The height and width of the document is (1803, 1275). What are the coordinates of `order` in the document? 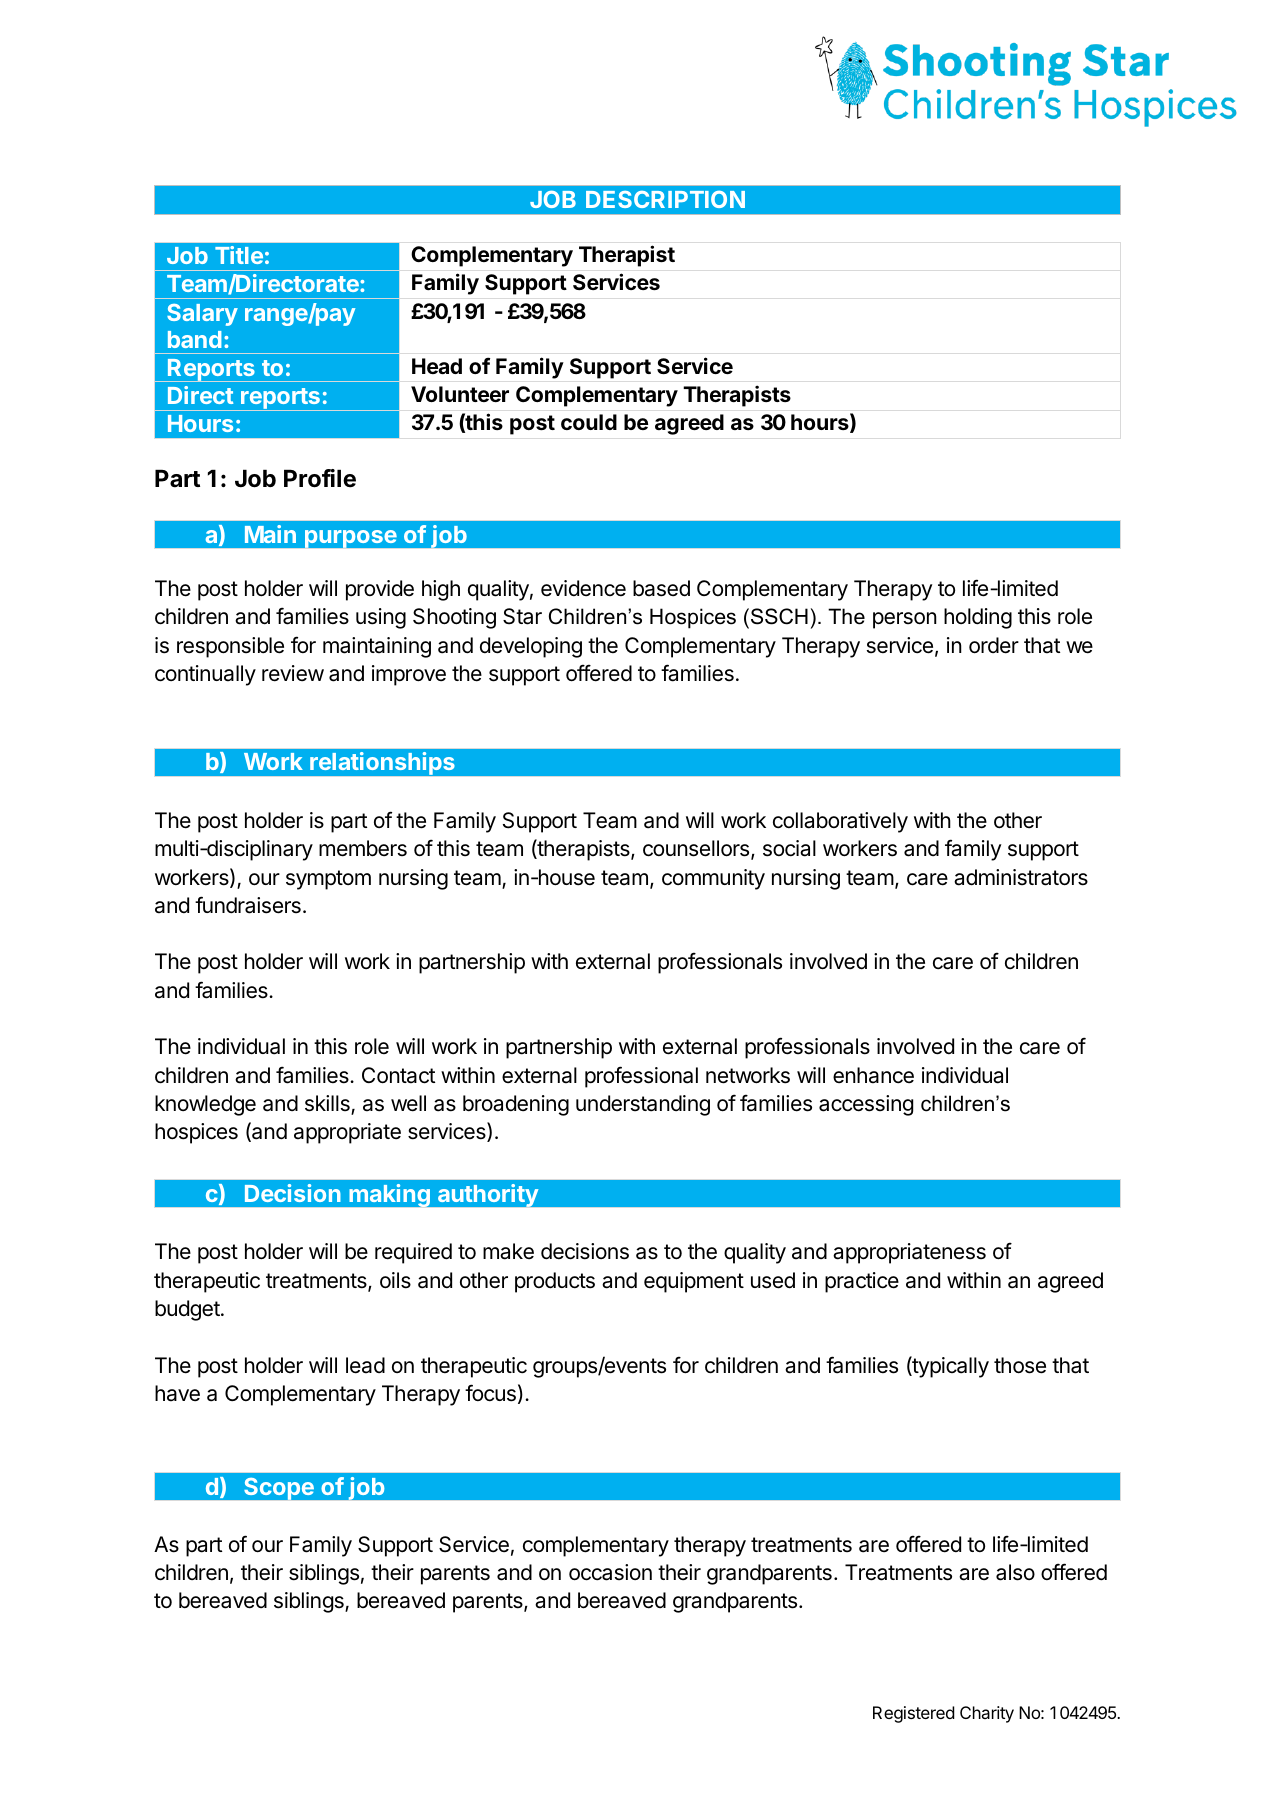 It's located at (994, 645).
